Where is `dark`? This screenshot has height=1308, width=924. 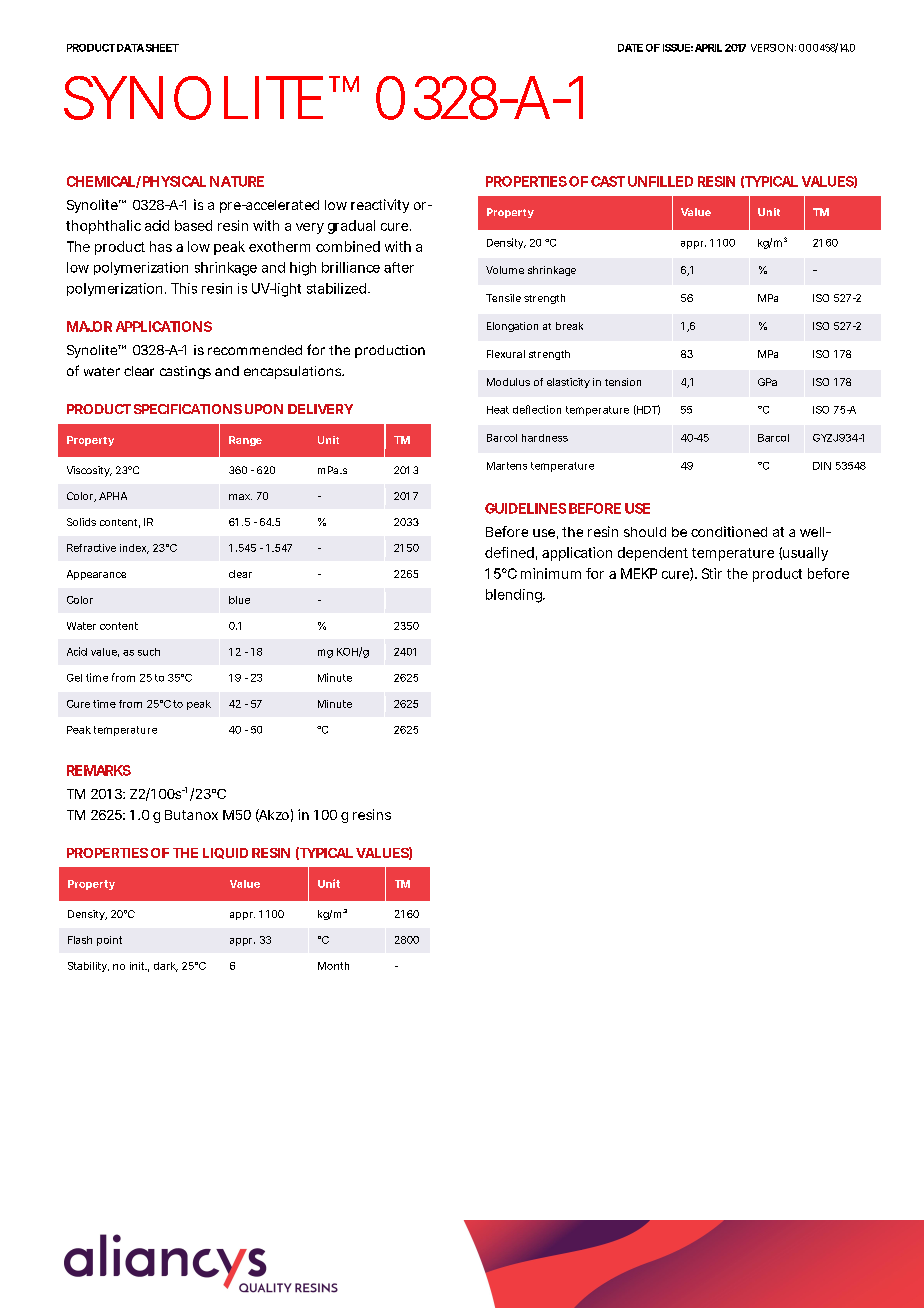
dark is located at coordinates (166, 967).
